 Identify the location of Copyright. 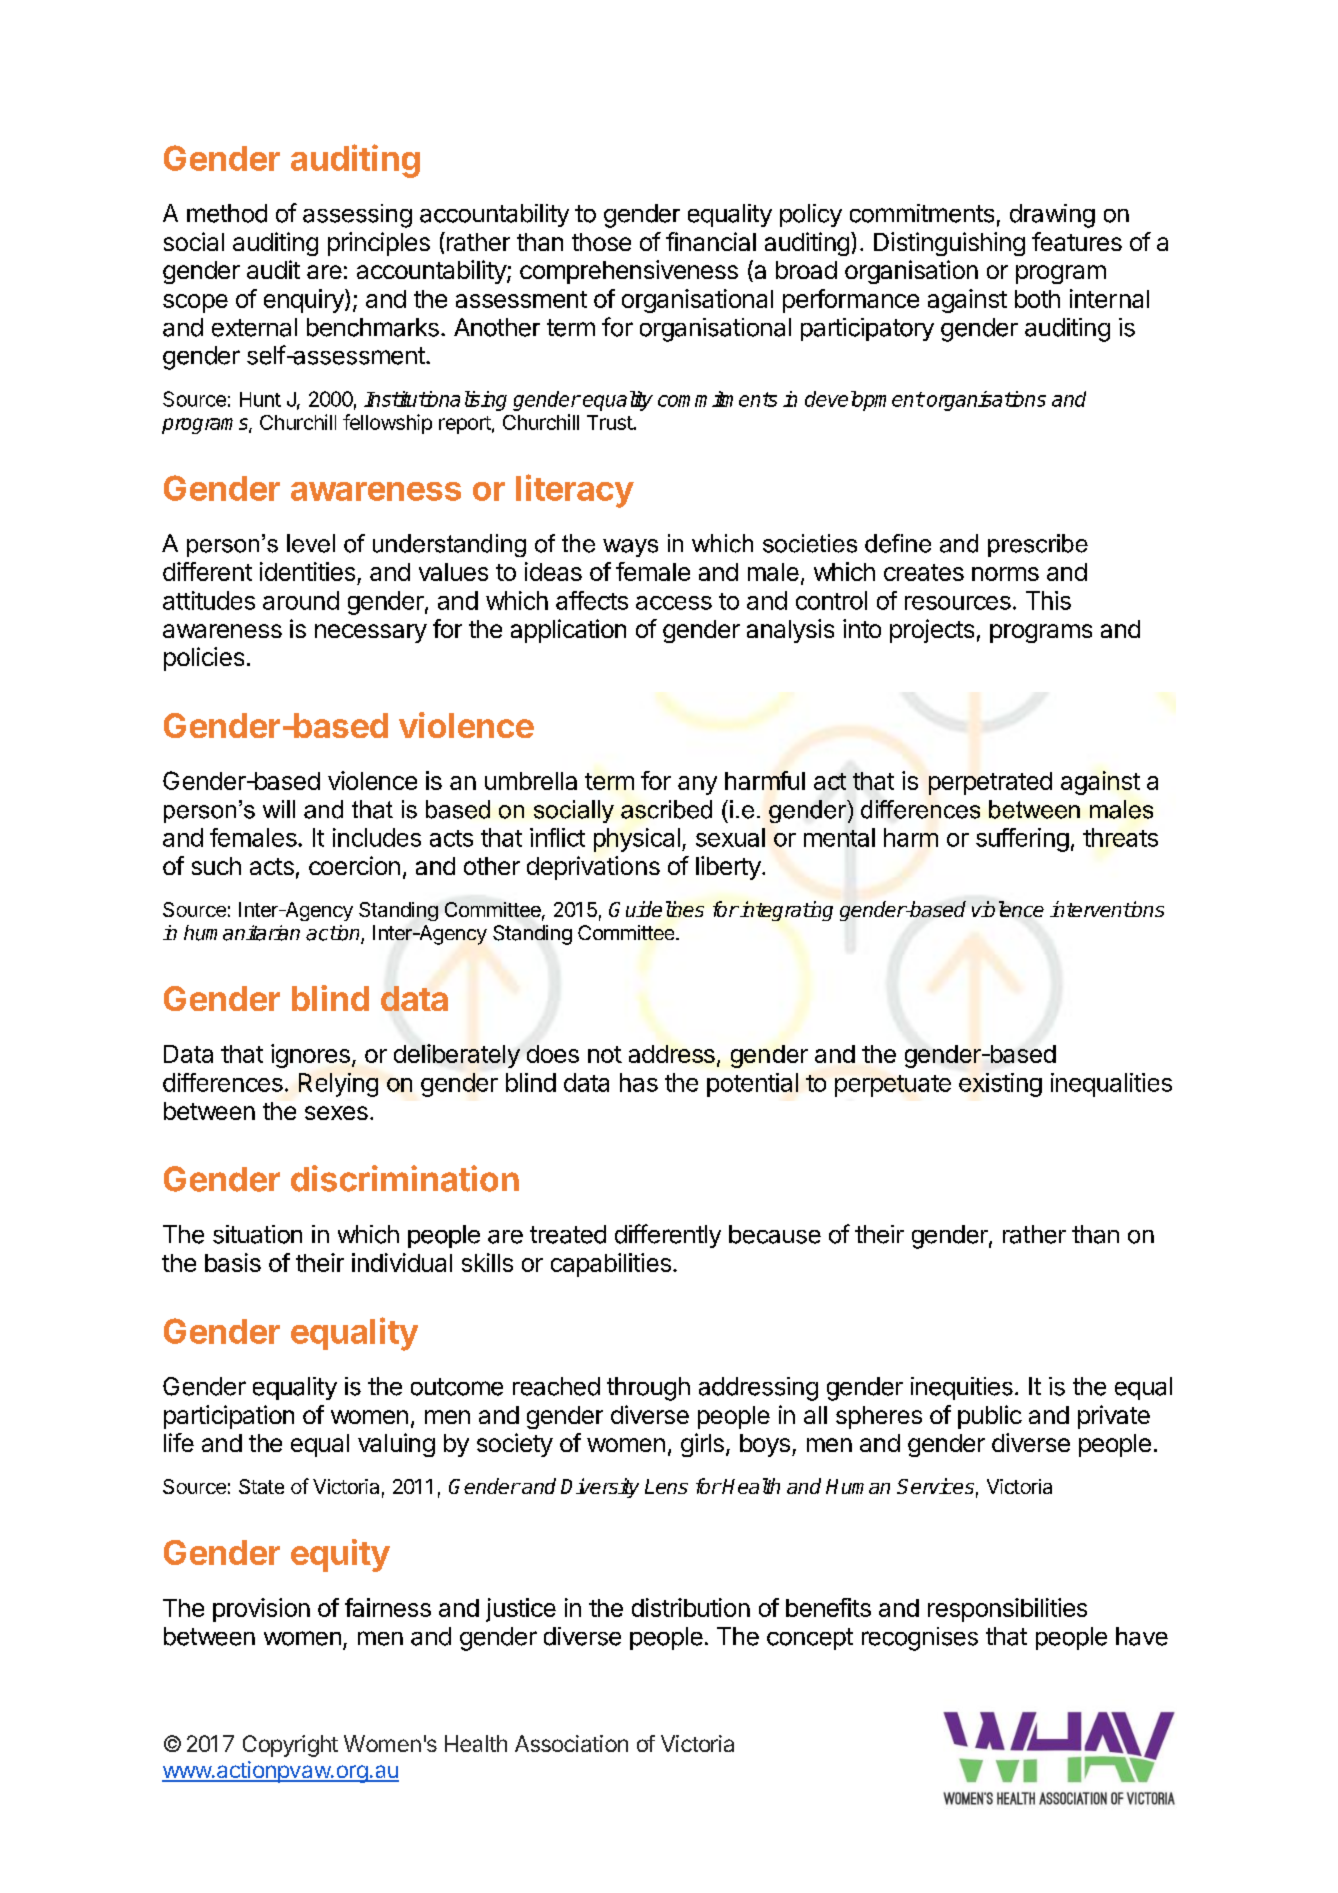
(290, 1746).
